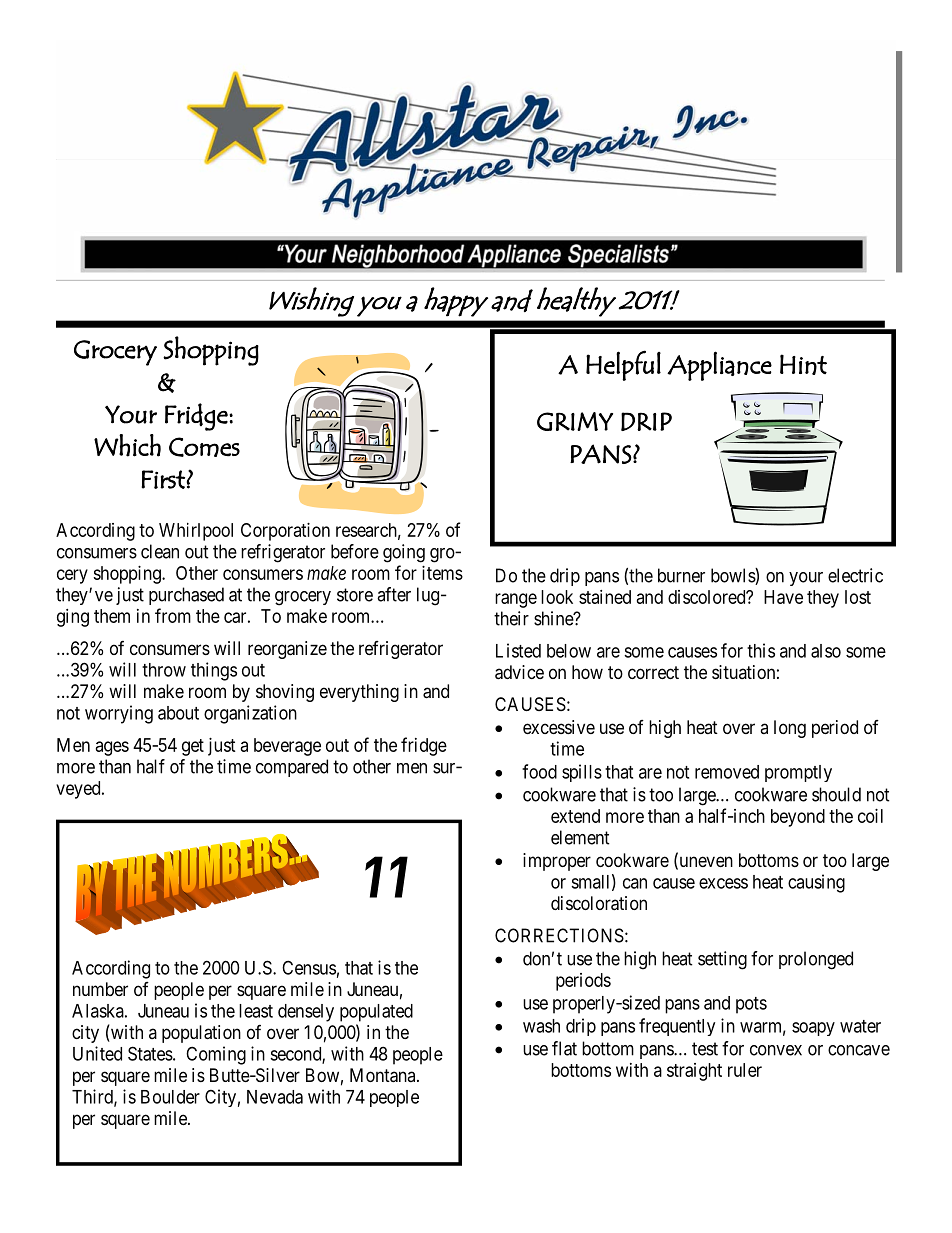 This screenshot has height=1233, width=952. What do you see at coordinates (575, 421) in the screenshot?
I see `GRIMY` at bounding box center [575, 421].
